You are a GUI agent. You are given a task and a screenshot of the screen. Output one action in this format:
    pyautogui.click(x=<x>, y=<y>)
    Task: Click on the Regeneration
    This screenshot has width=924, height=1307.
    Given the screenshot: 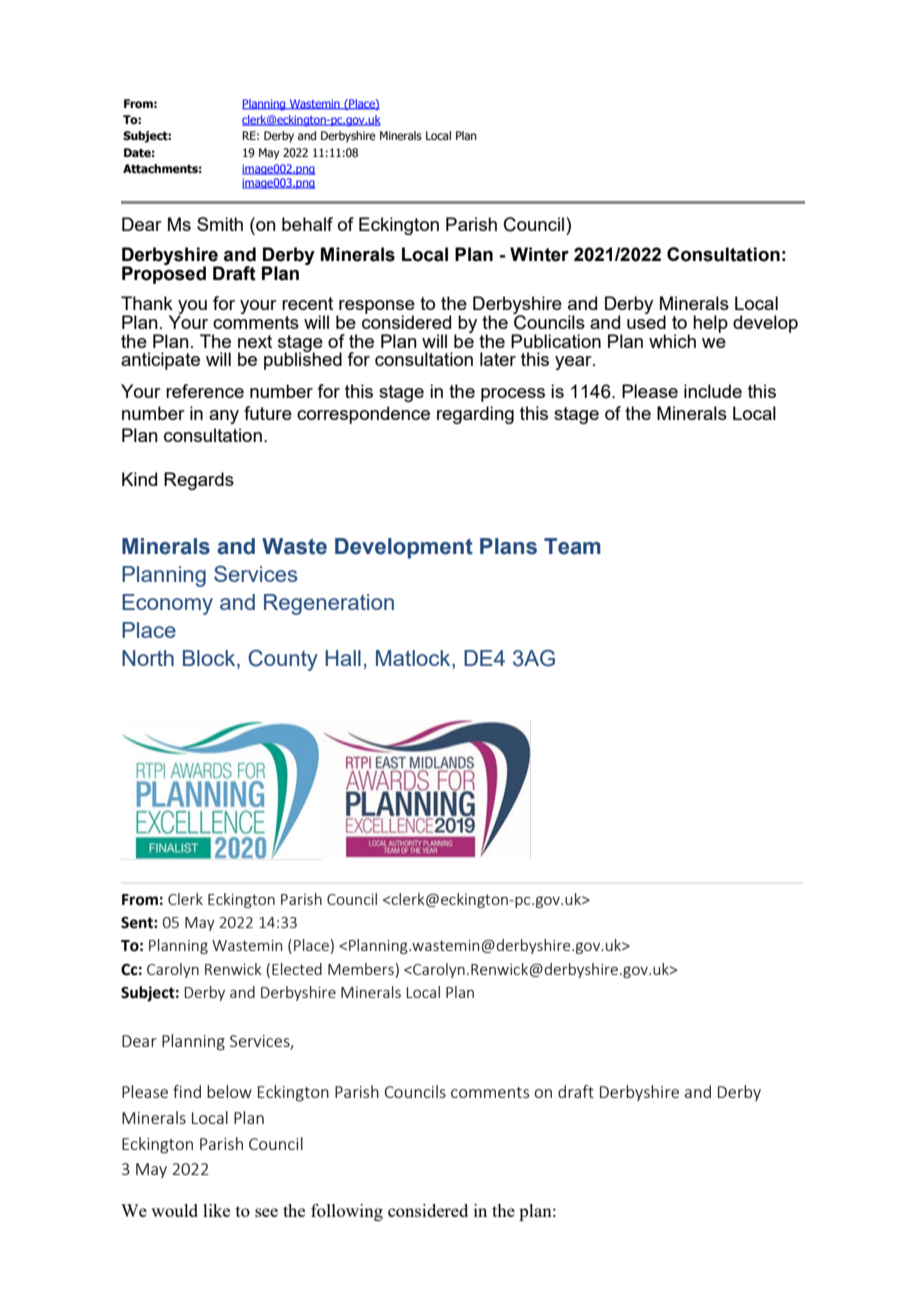 What is the action you would take?
    pyautogui.click(x=329, y=604)
